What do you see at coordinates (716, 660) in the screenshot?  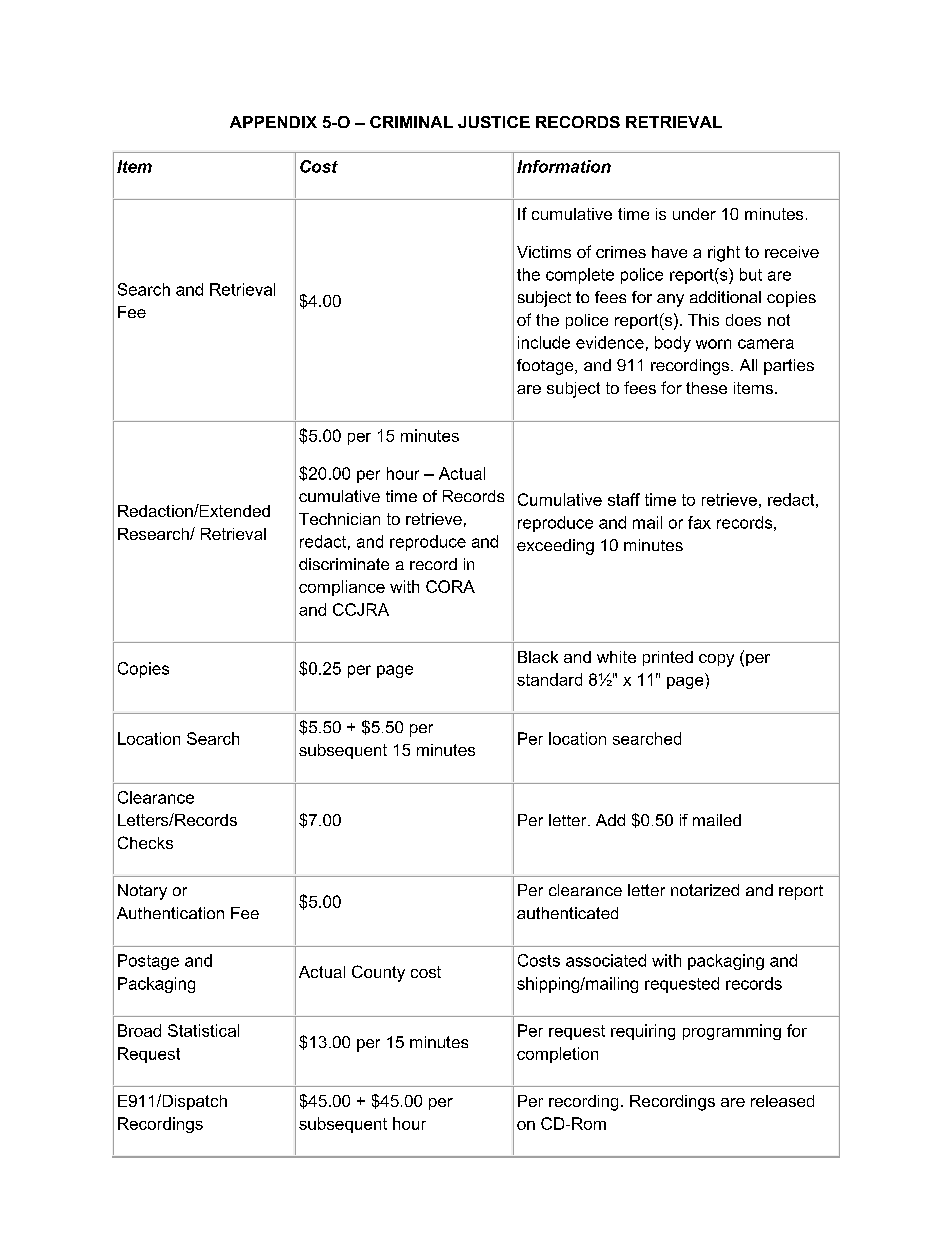 I see `copy` at bounding box center [716, 660].
